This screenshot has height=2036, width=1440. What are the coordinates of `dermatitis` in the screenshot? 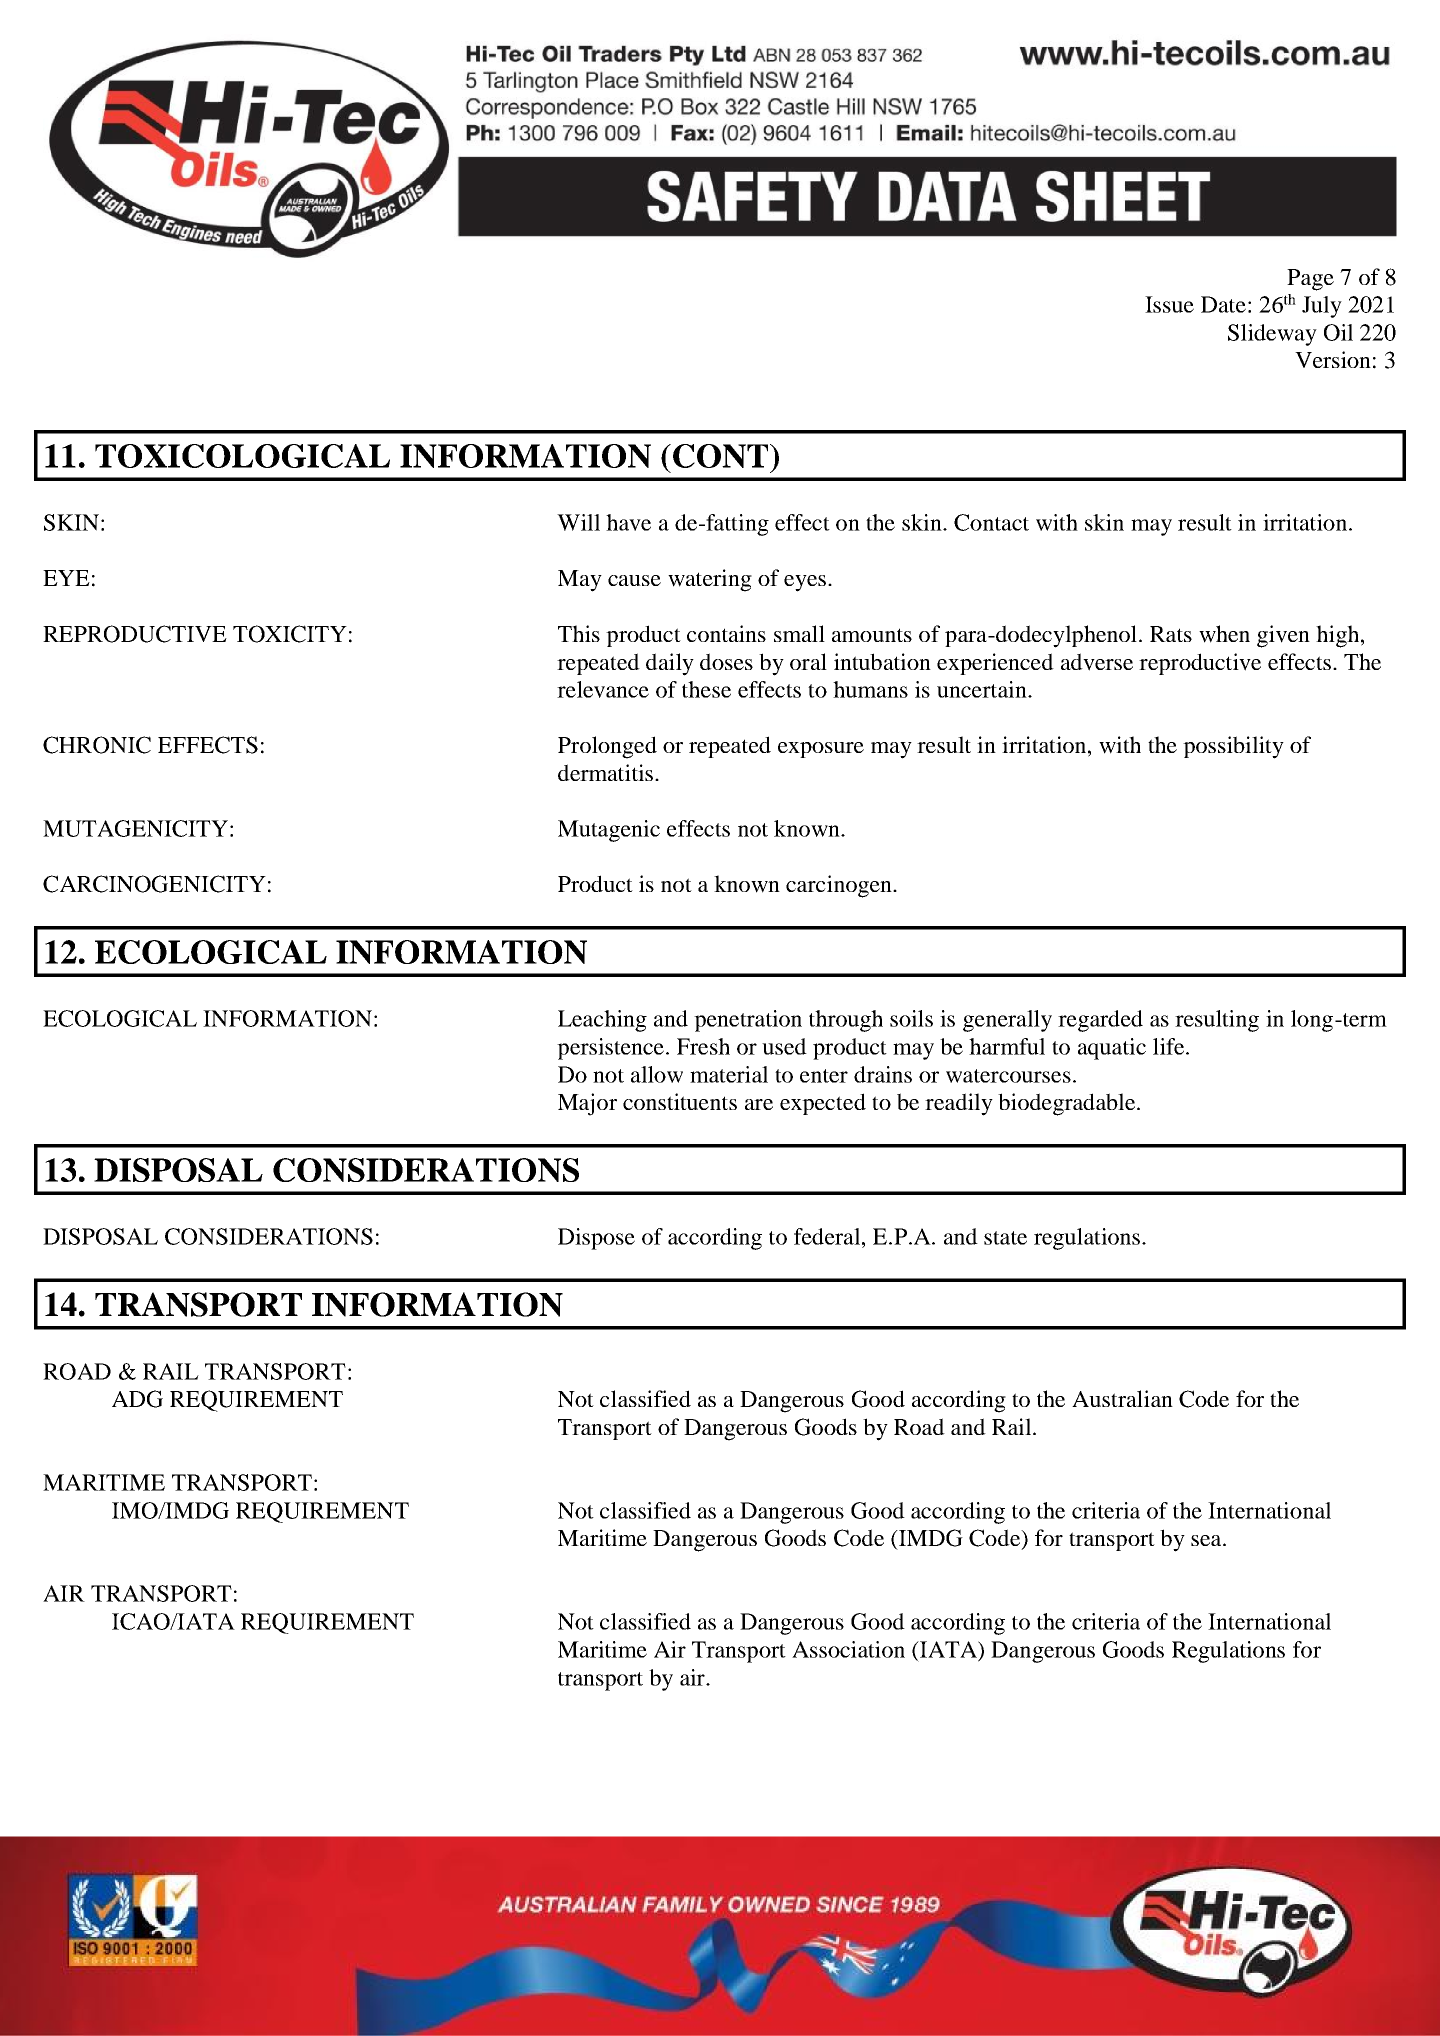 It's located at (607, 772).
